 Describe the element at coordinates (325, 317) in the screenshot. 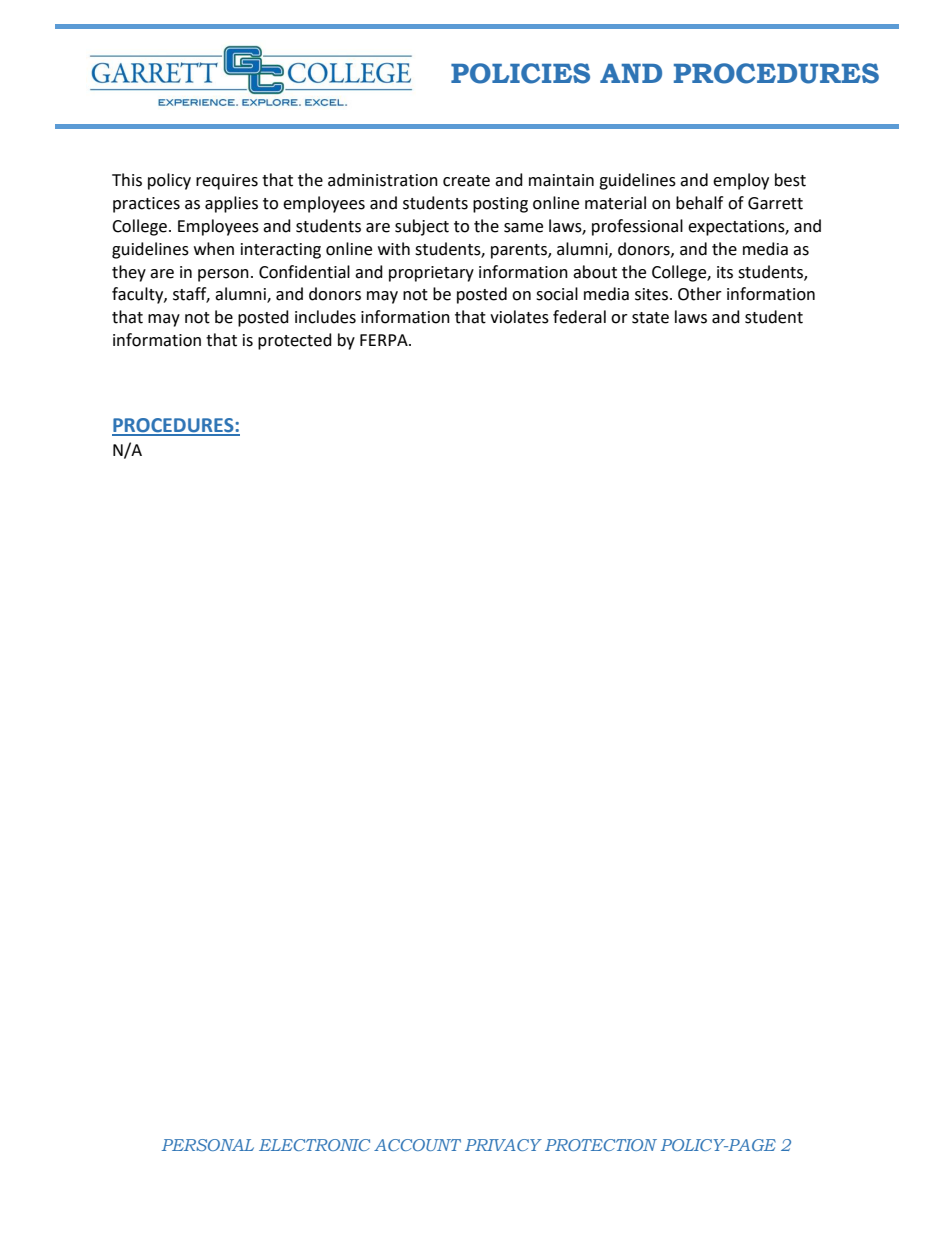

I see `includes` at that location.
